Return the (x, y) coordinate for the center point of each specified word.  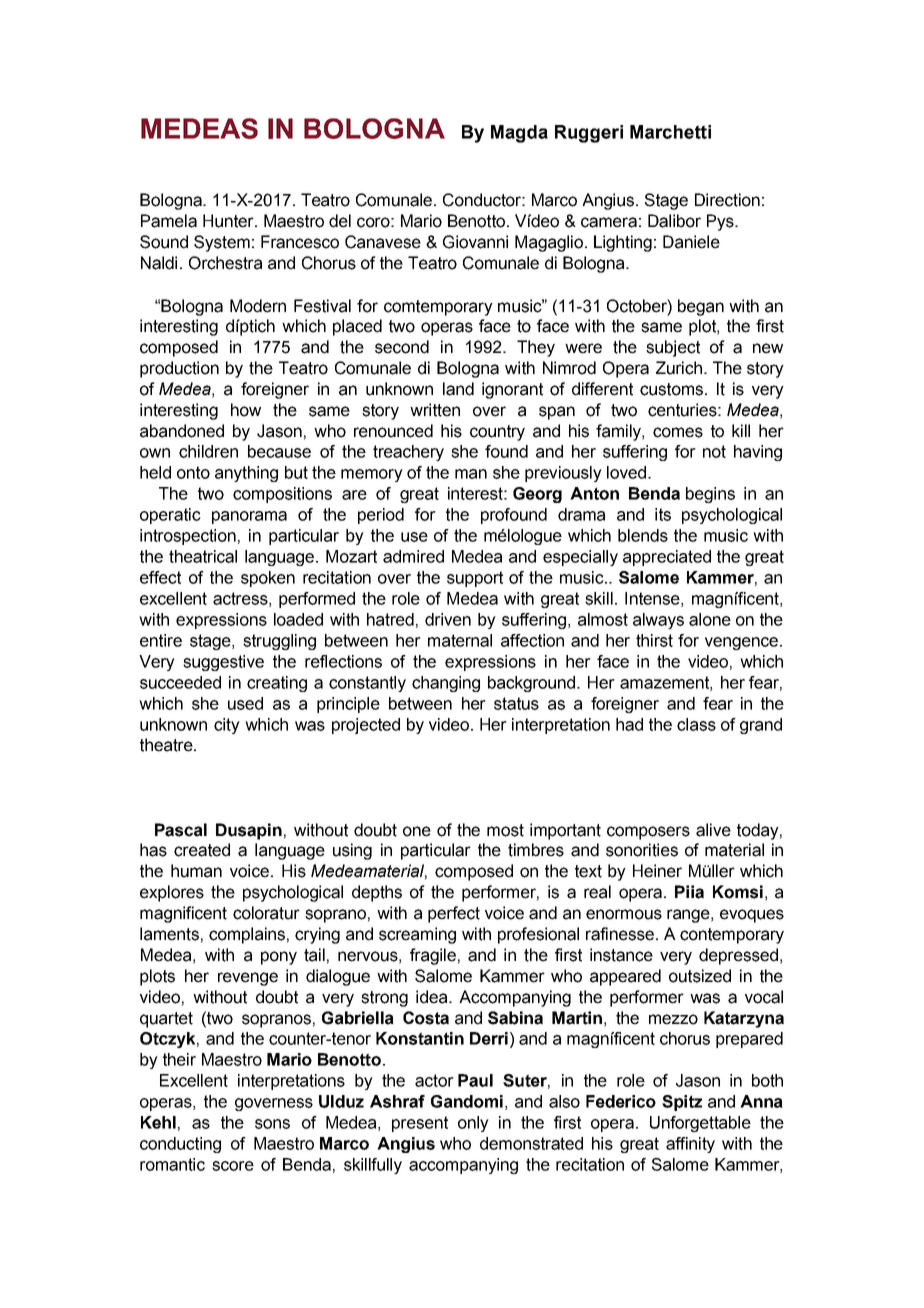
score (233, 1166)
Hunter (229, 221)
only (473, 1124)
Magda (519, 134)
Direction (727, 200)
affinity (690, 1145)
